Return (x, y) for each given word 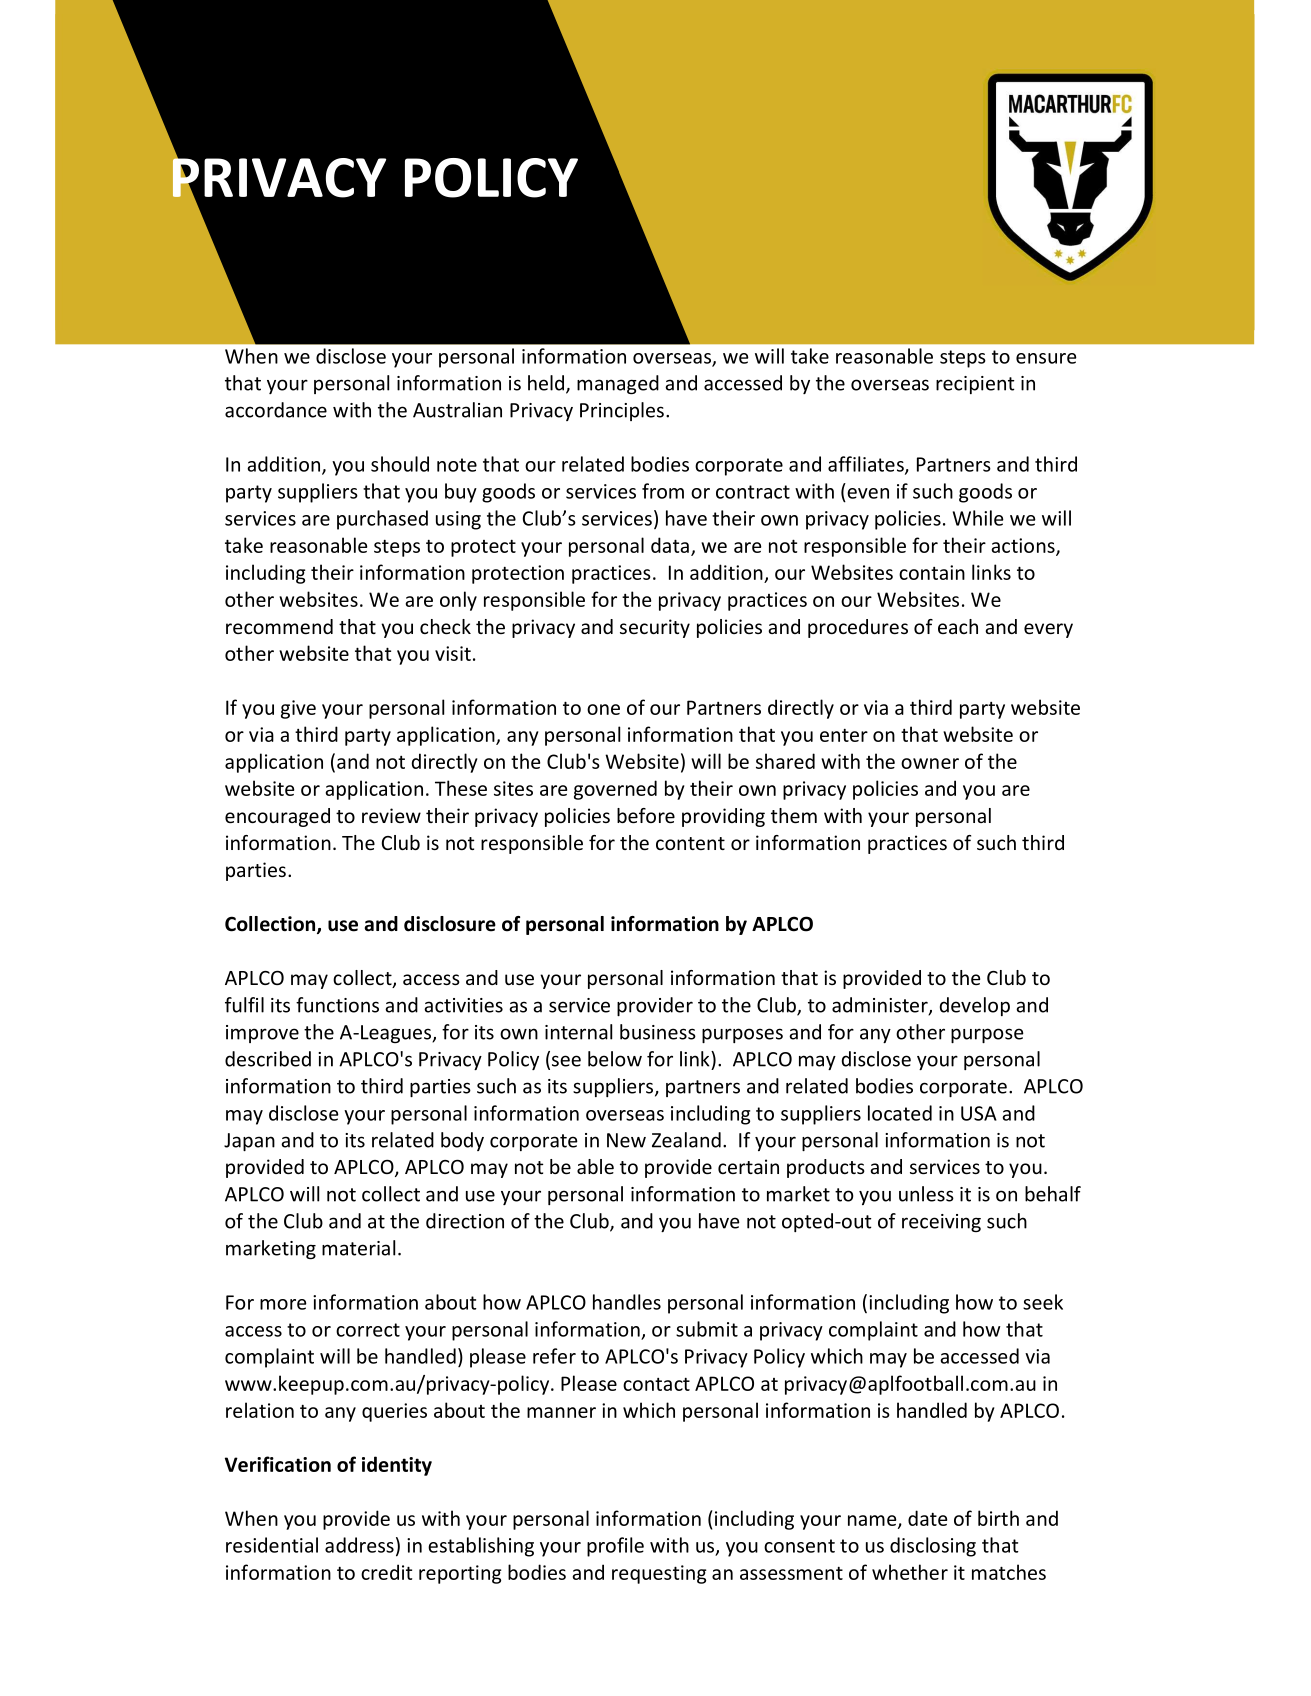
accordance (276, 410)
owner (930, 763)
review (391, 815)
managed (618, 384)
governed (615, 790)
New (626, 1140)
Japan (249, 1142)
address (359, 1545)
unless (926, 1194)
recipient (975, 385)
